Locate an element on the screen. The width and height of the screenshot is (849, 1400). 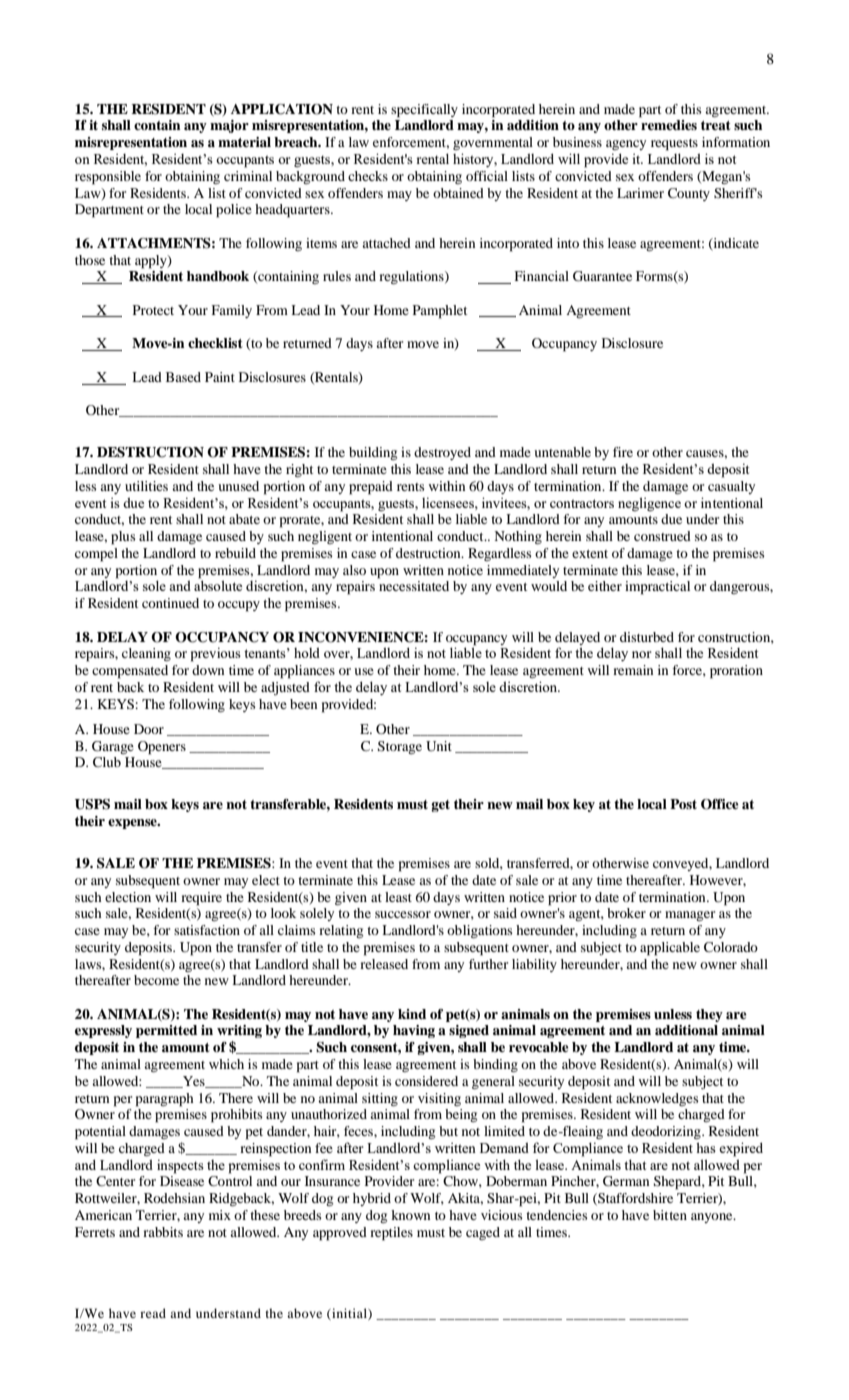
Storage is located at coordinates (400, 747).
